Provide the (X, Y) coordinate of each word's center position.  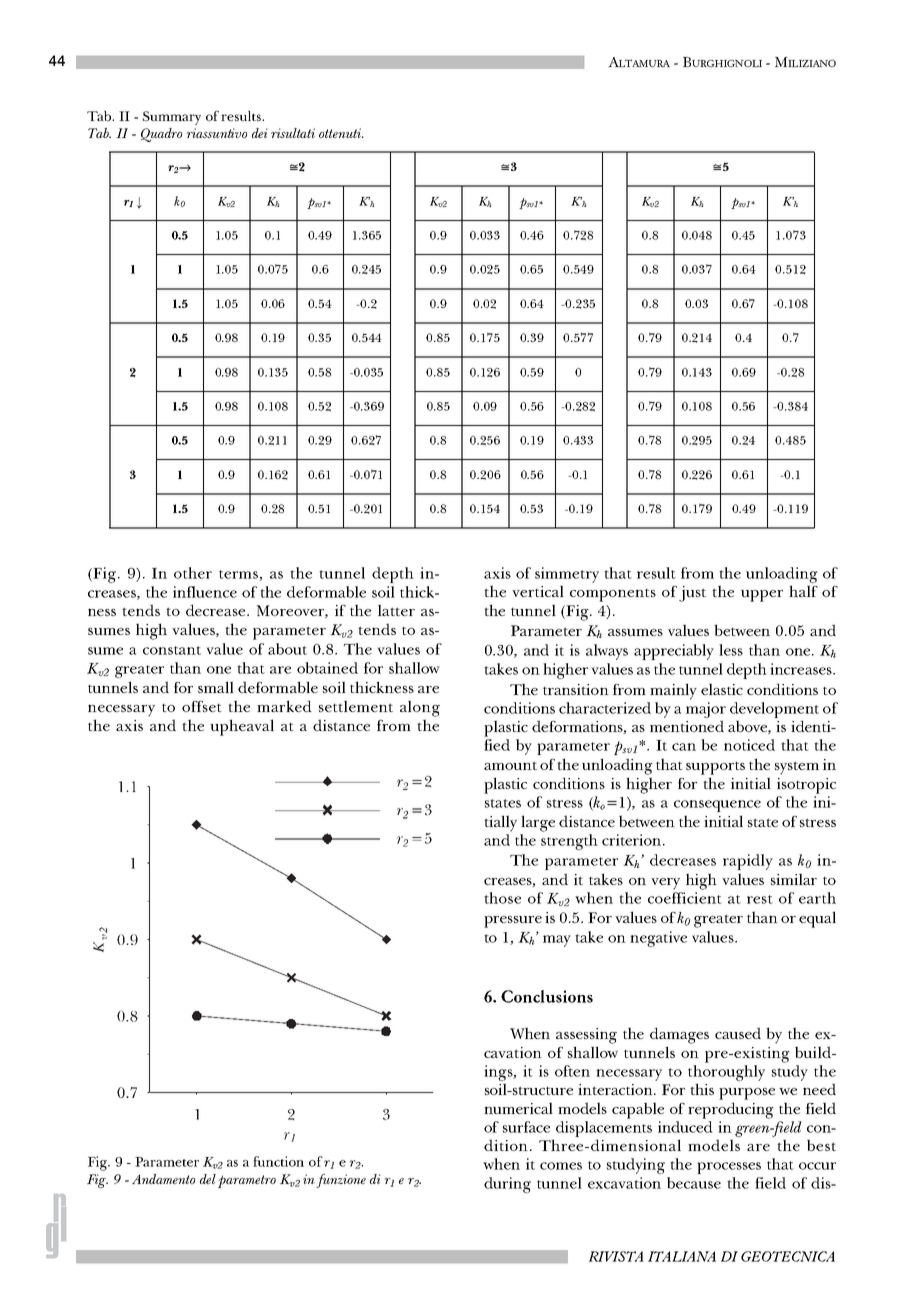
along (420, 708)
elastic (722, 689)
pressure (513, 922)
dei (260, 133)
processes (729, 1168)
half (803, 591)
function (278, 1161)
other (193, 573)
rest (760, 899)
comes (561, 1166)
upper (762, 596)
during (507, 1185)
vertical (538, 591)
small (216, 687)
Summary (172, 118)
